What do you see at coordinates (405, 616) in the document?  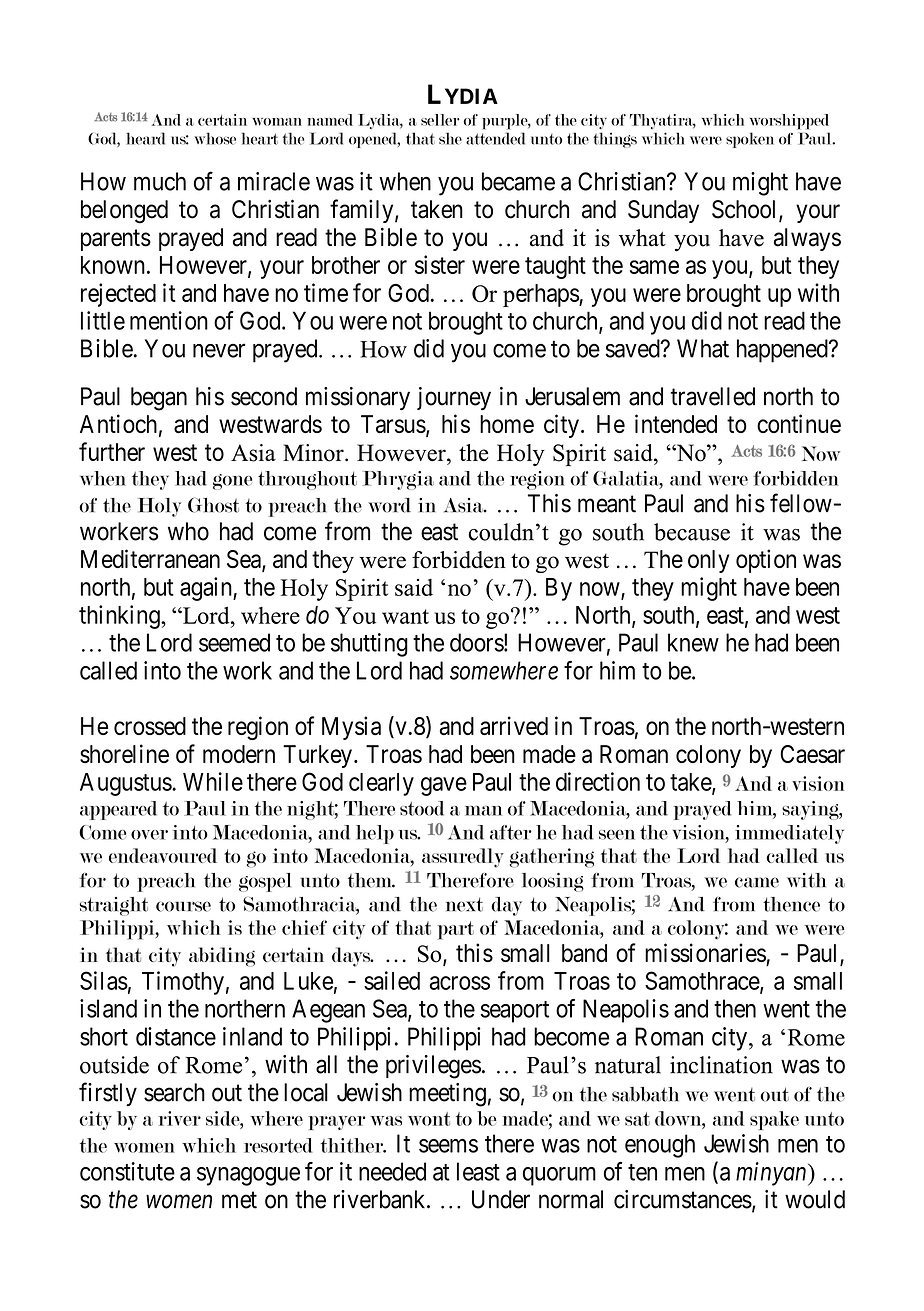 I see `want` at bounding box center [405, 616].
